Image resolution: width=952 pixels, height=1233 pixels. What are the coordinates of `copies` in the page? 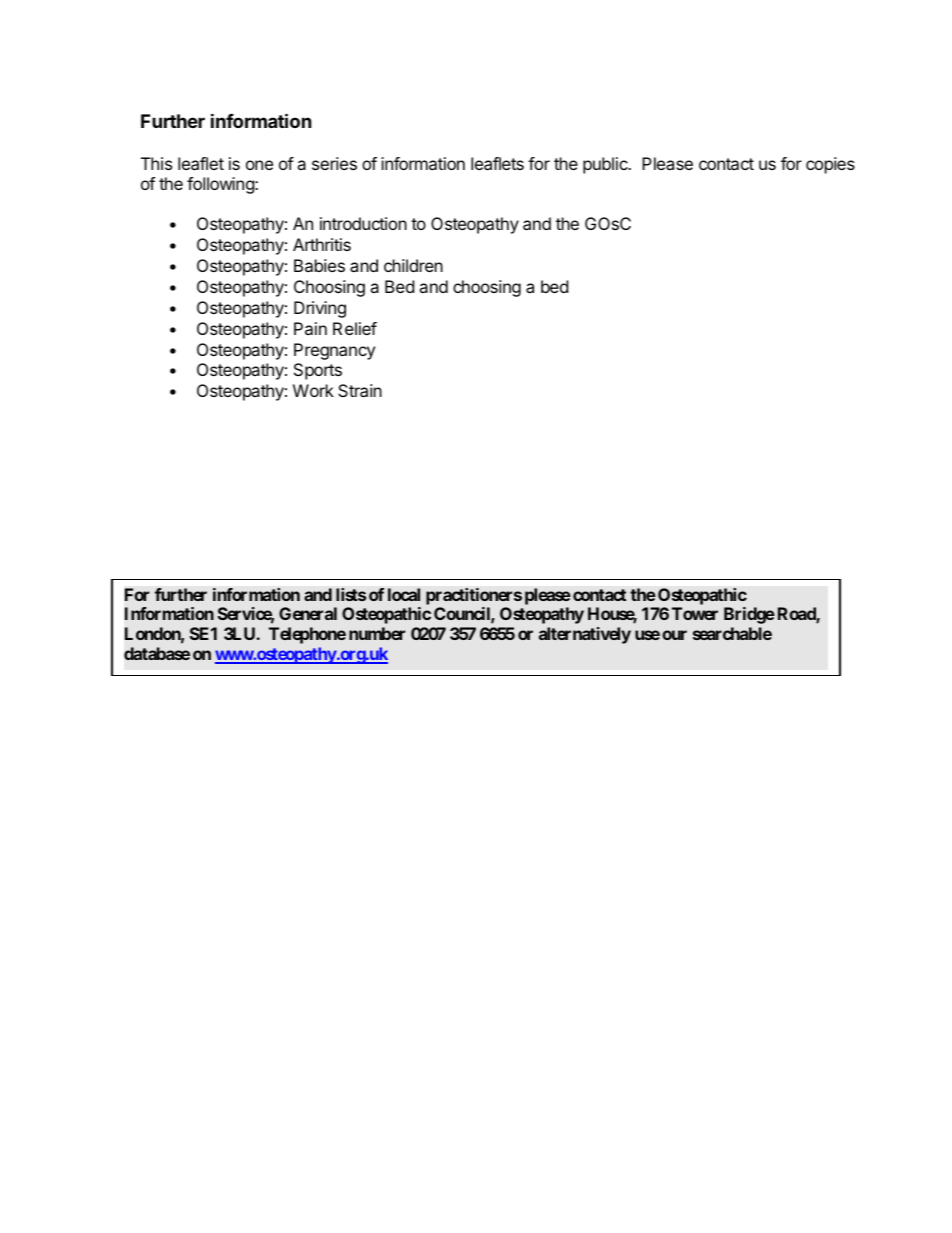 It's located at (830, 165).
